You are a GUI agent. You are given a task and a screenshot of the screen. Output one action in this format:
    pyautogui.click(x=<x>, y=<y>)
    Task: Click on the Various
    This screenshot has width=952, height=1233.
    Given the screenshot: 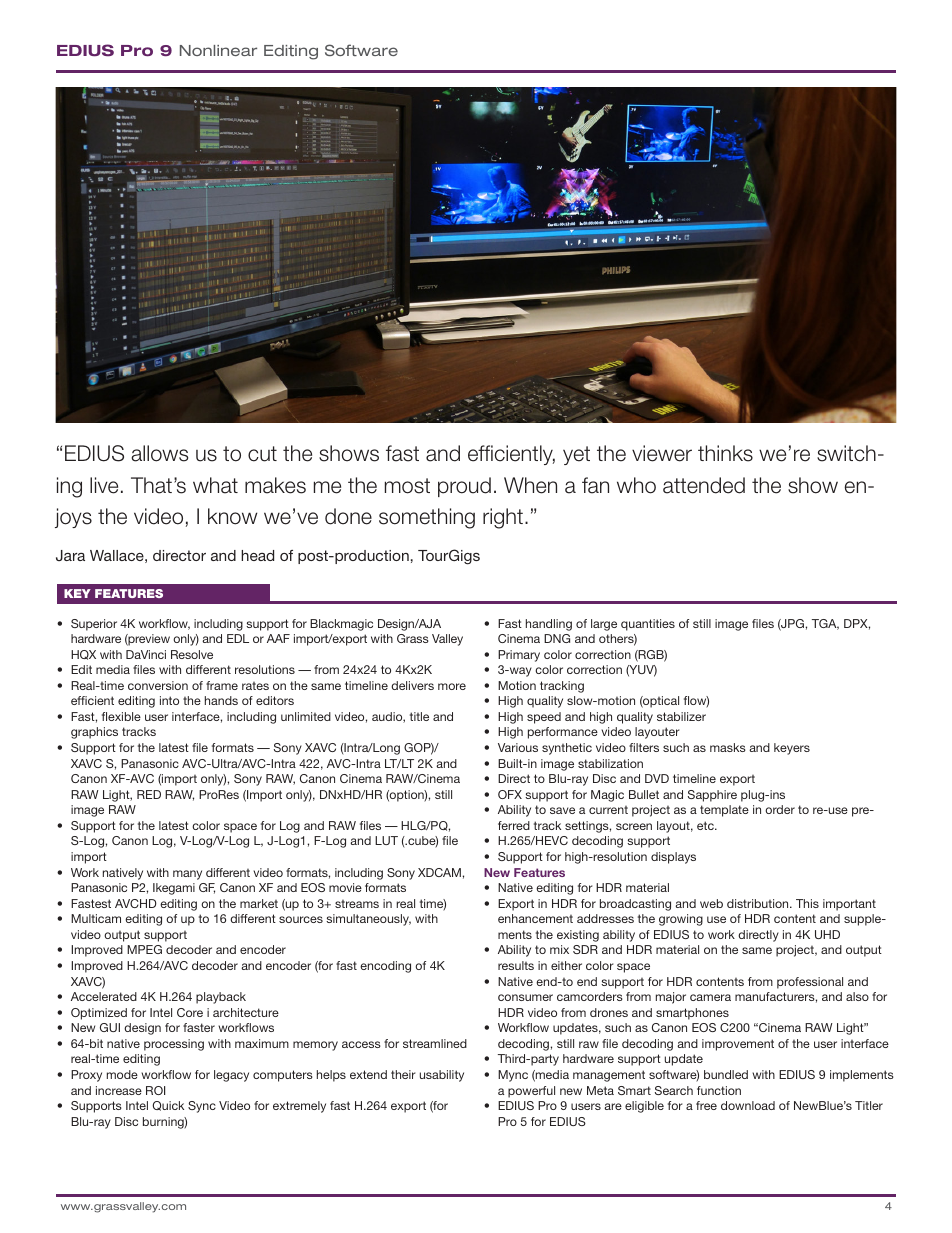 What is the action you would take?
    pyautogui.click(x=518, y=747)
